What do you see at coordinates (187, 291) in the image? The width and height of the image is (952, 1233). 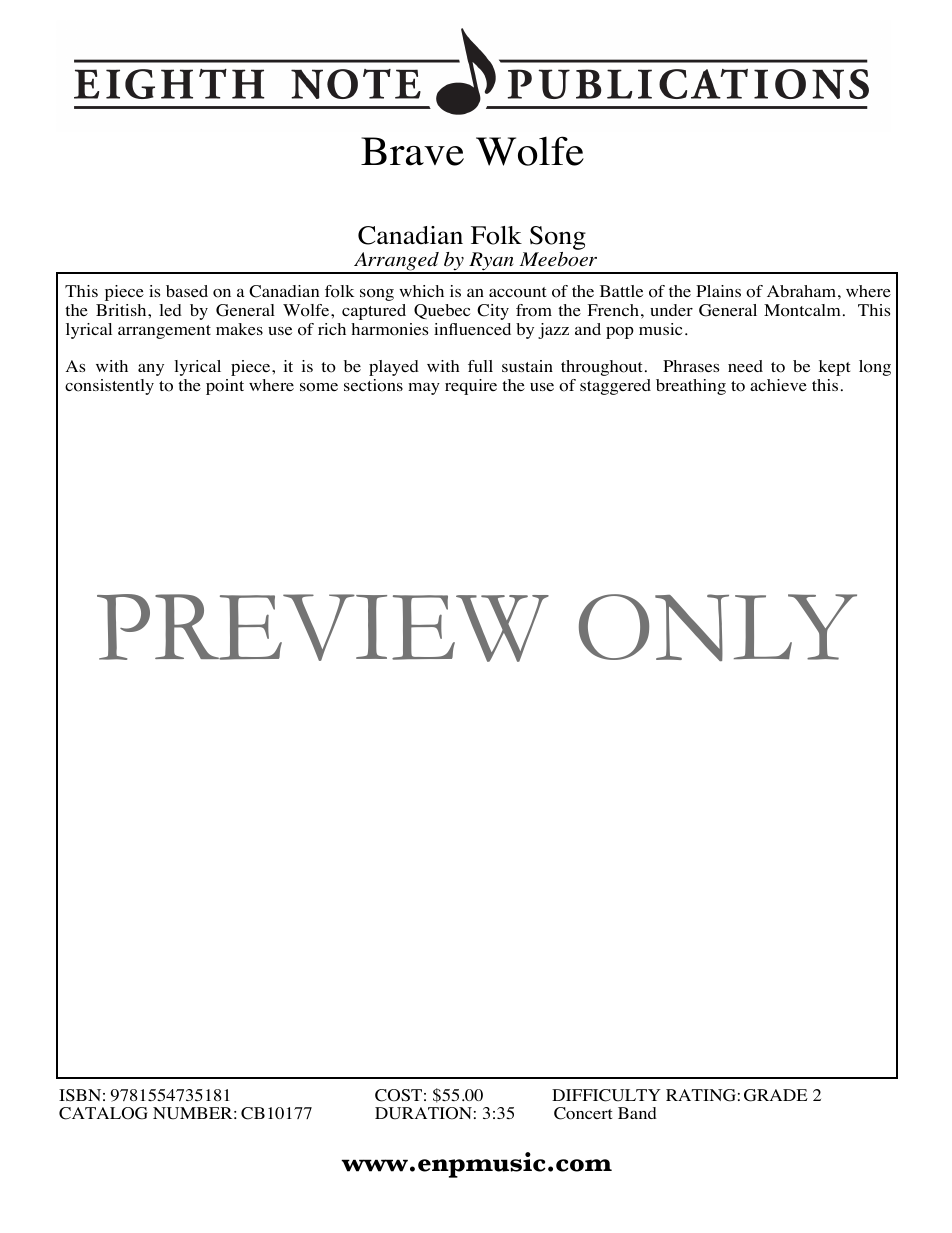 I see `based` at bounding box center [187, 291].
